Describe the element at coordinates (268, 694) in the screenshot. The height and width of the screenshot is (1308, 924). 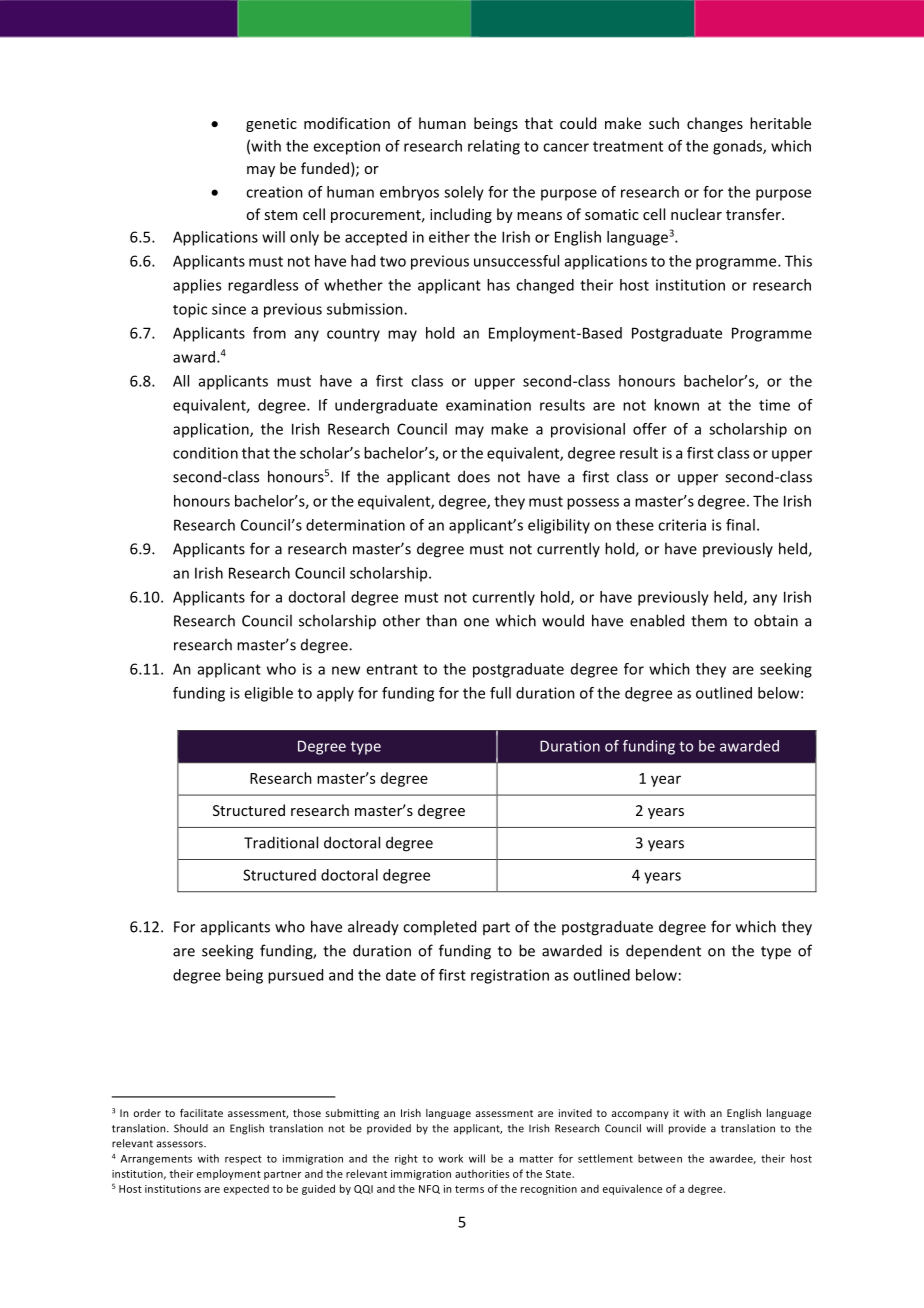
I see `eligible` at that location.
